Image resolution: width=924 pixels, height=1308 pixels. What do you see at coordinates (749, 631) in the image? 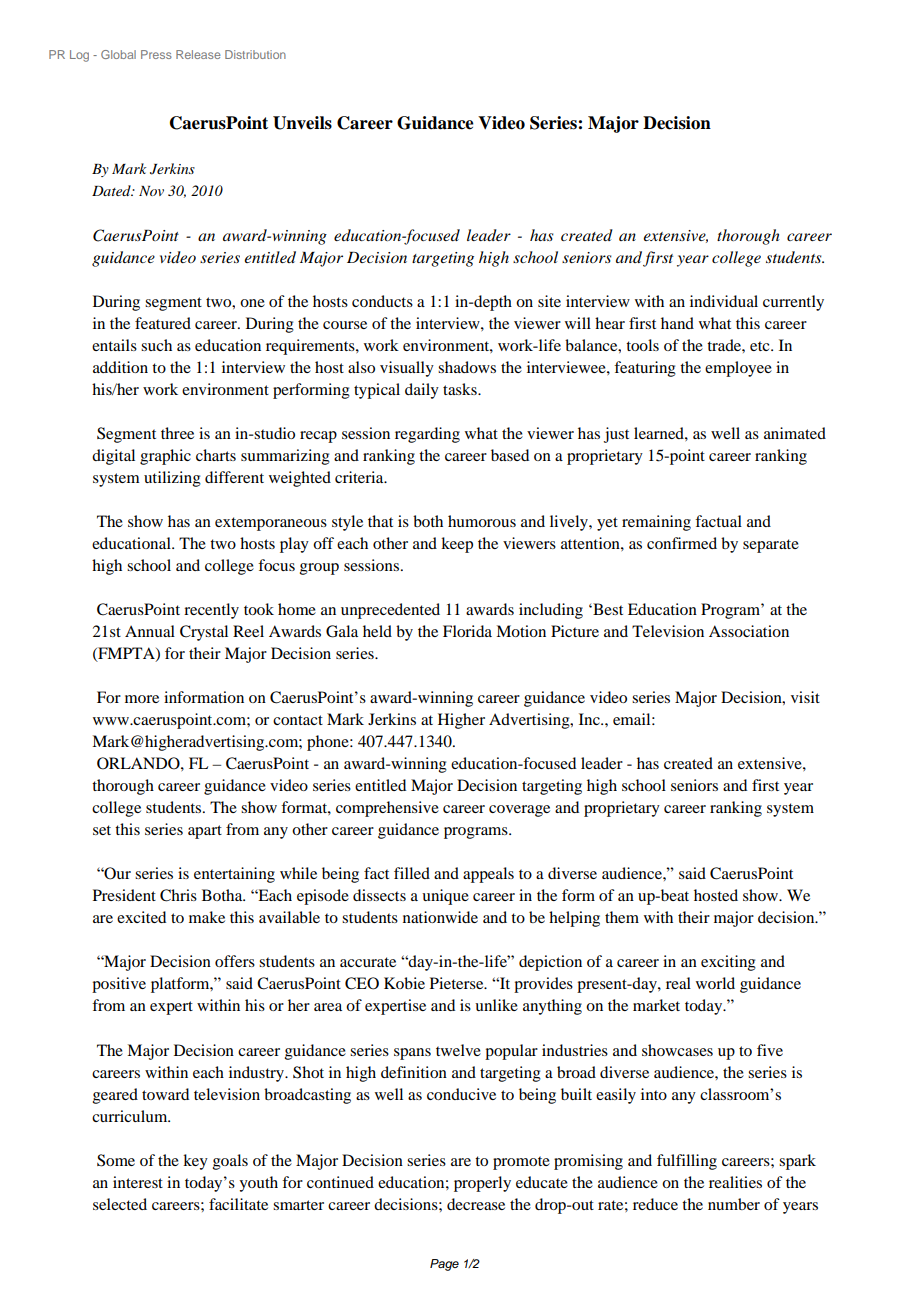
I see `Association` at bounding box center [749, 631].
